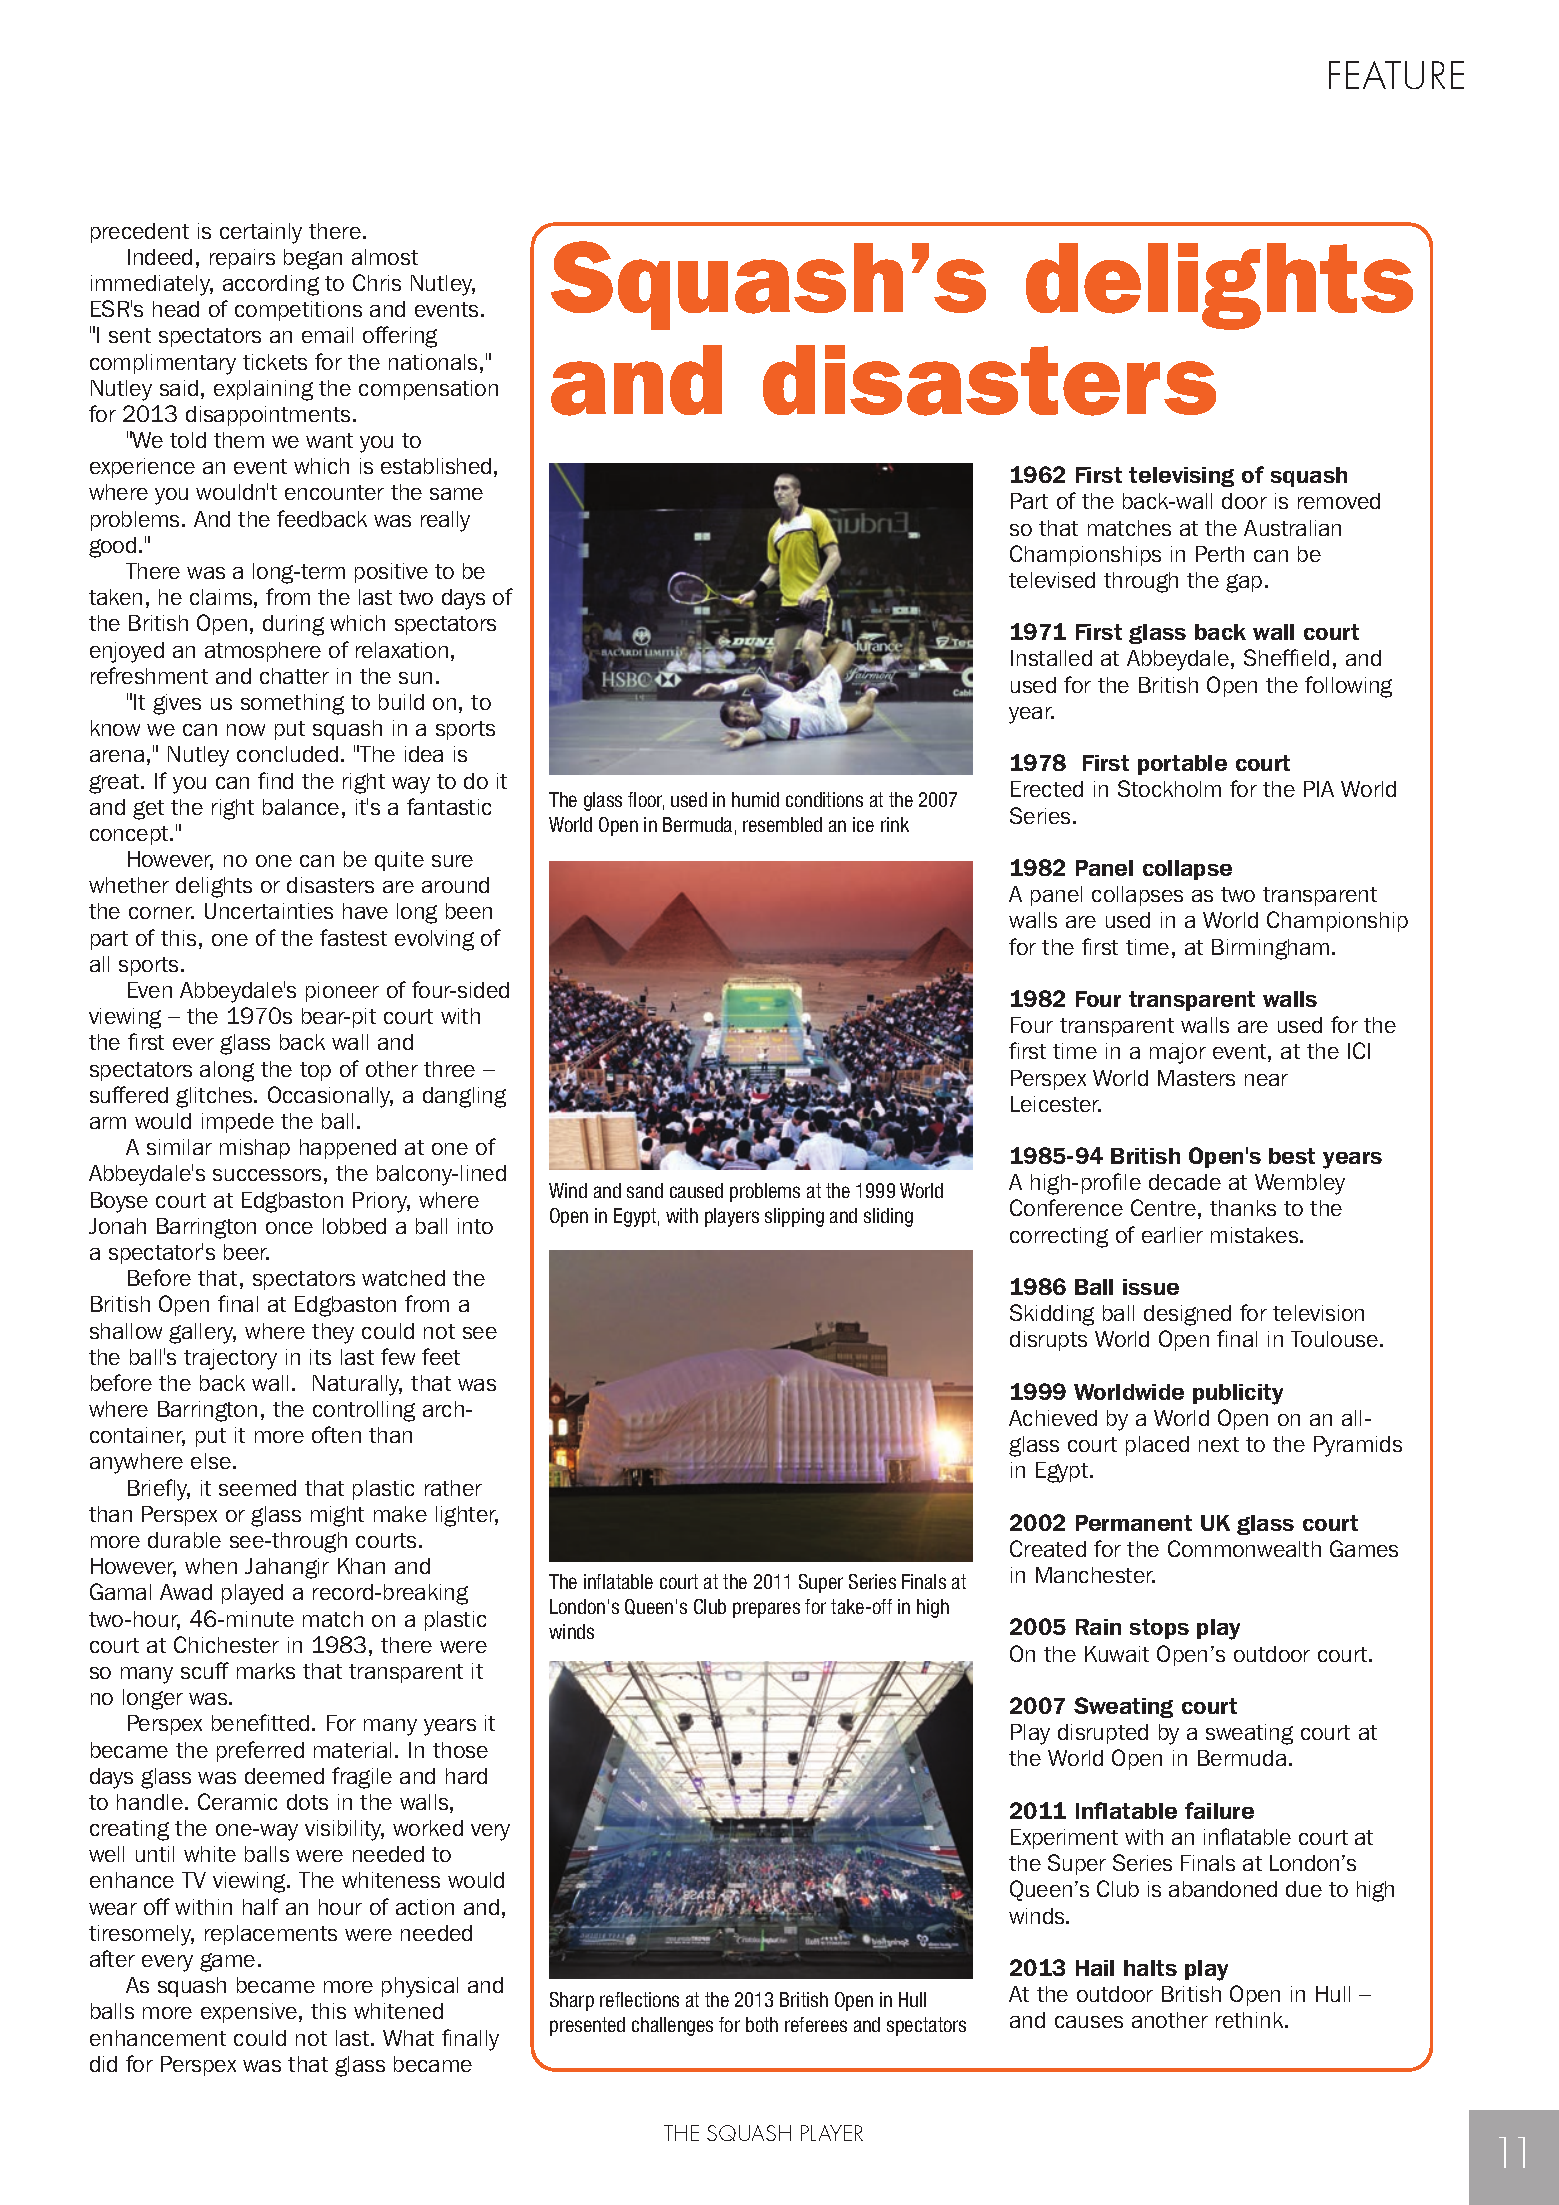 This page has width=1559, height=2205. Describe the element at coordinates (385, 257) in the page. I see `almost` at that location.
